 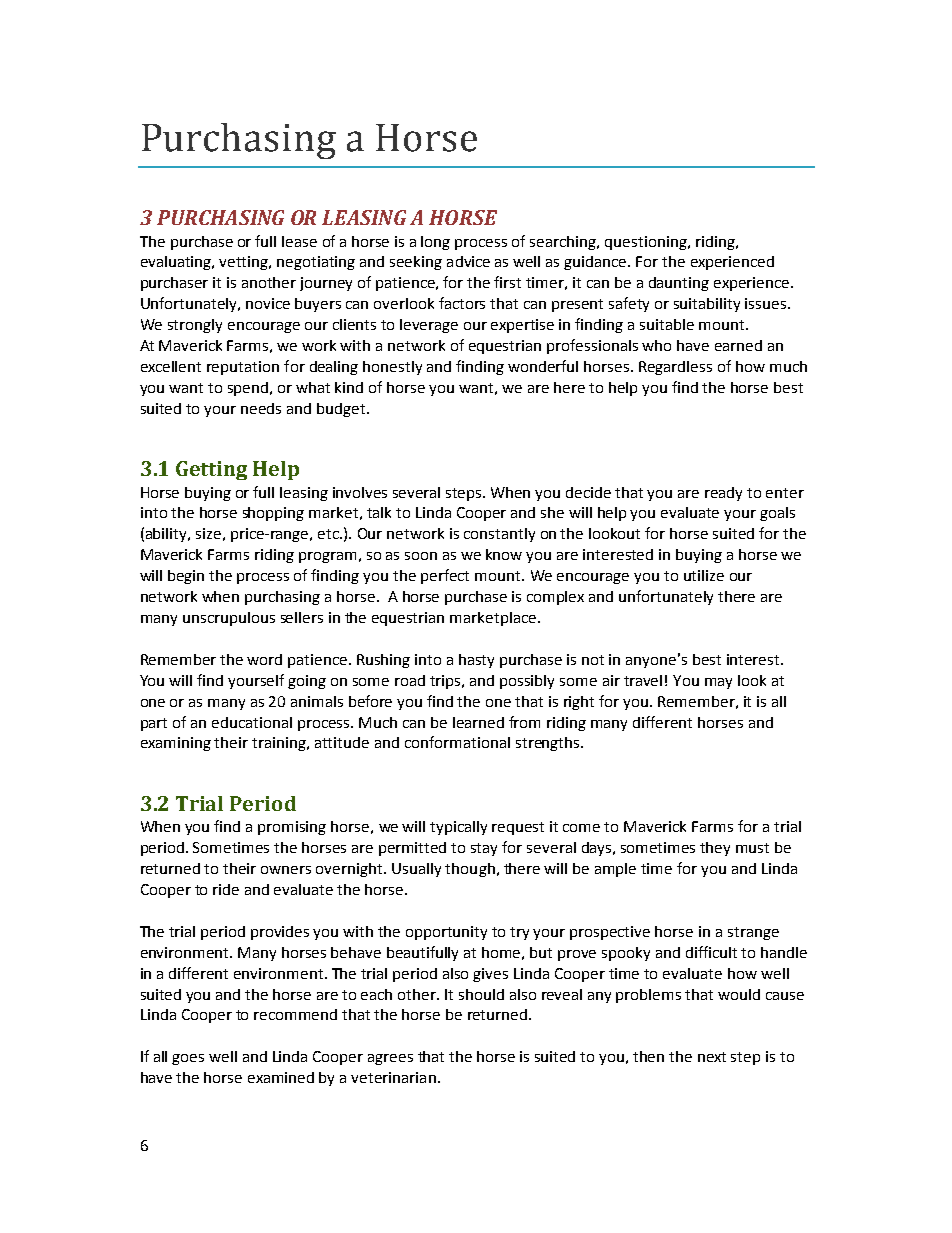 I want to click on conformational, so click(x=457, y=742).
